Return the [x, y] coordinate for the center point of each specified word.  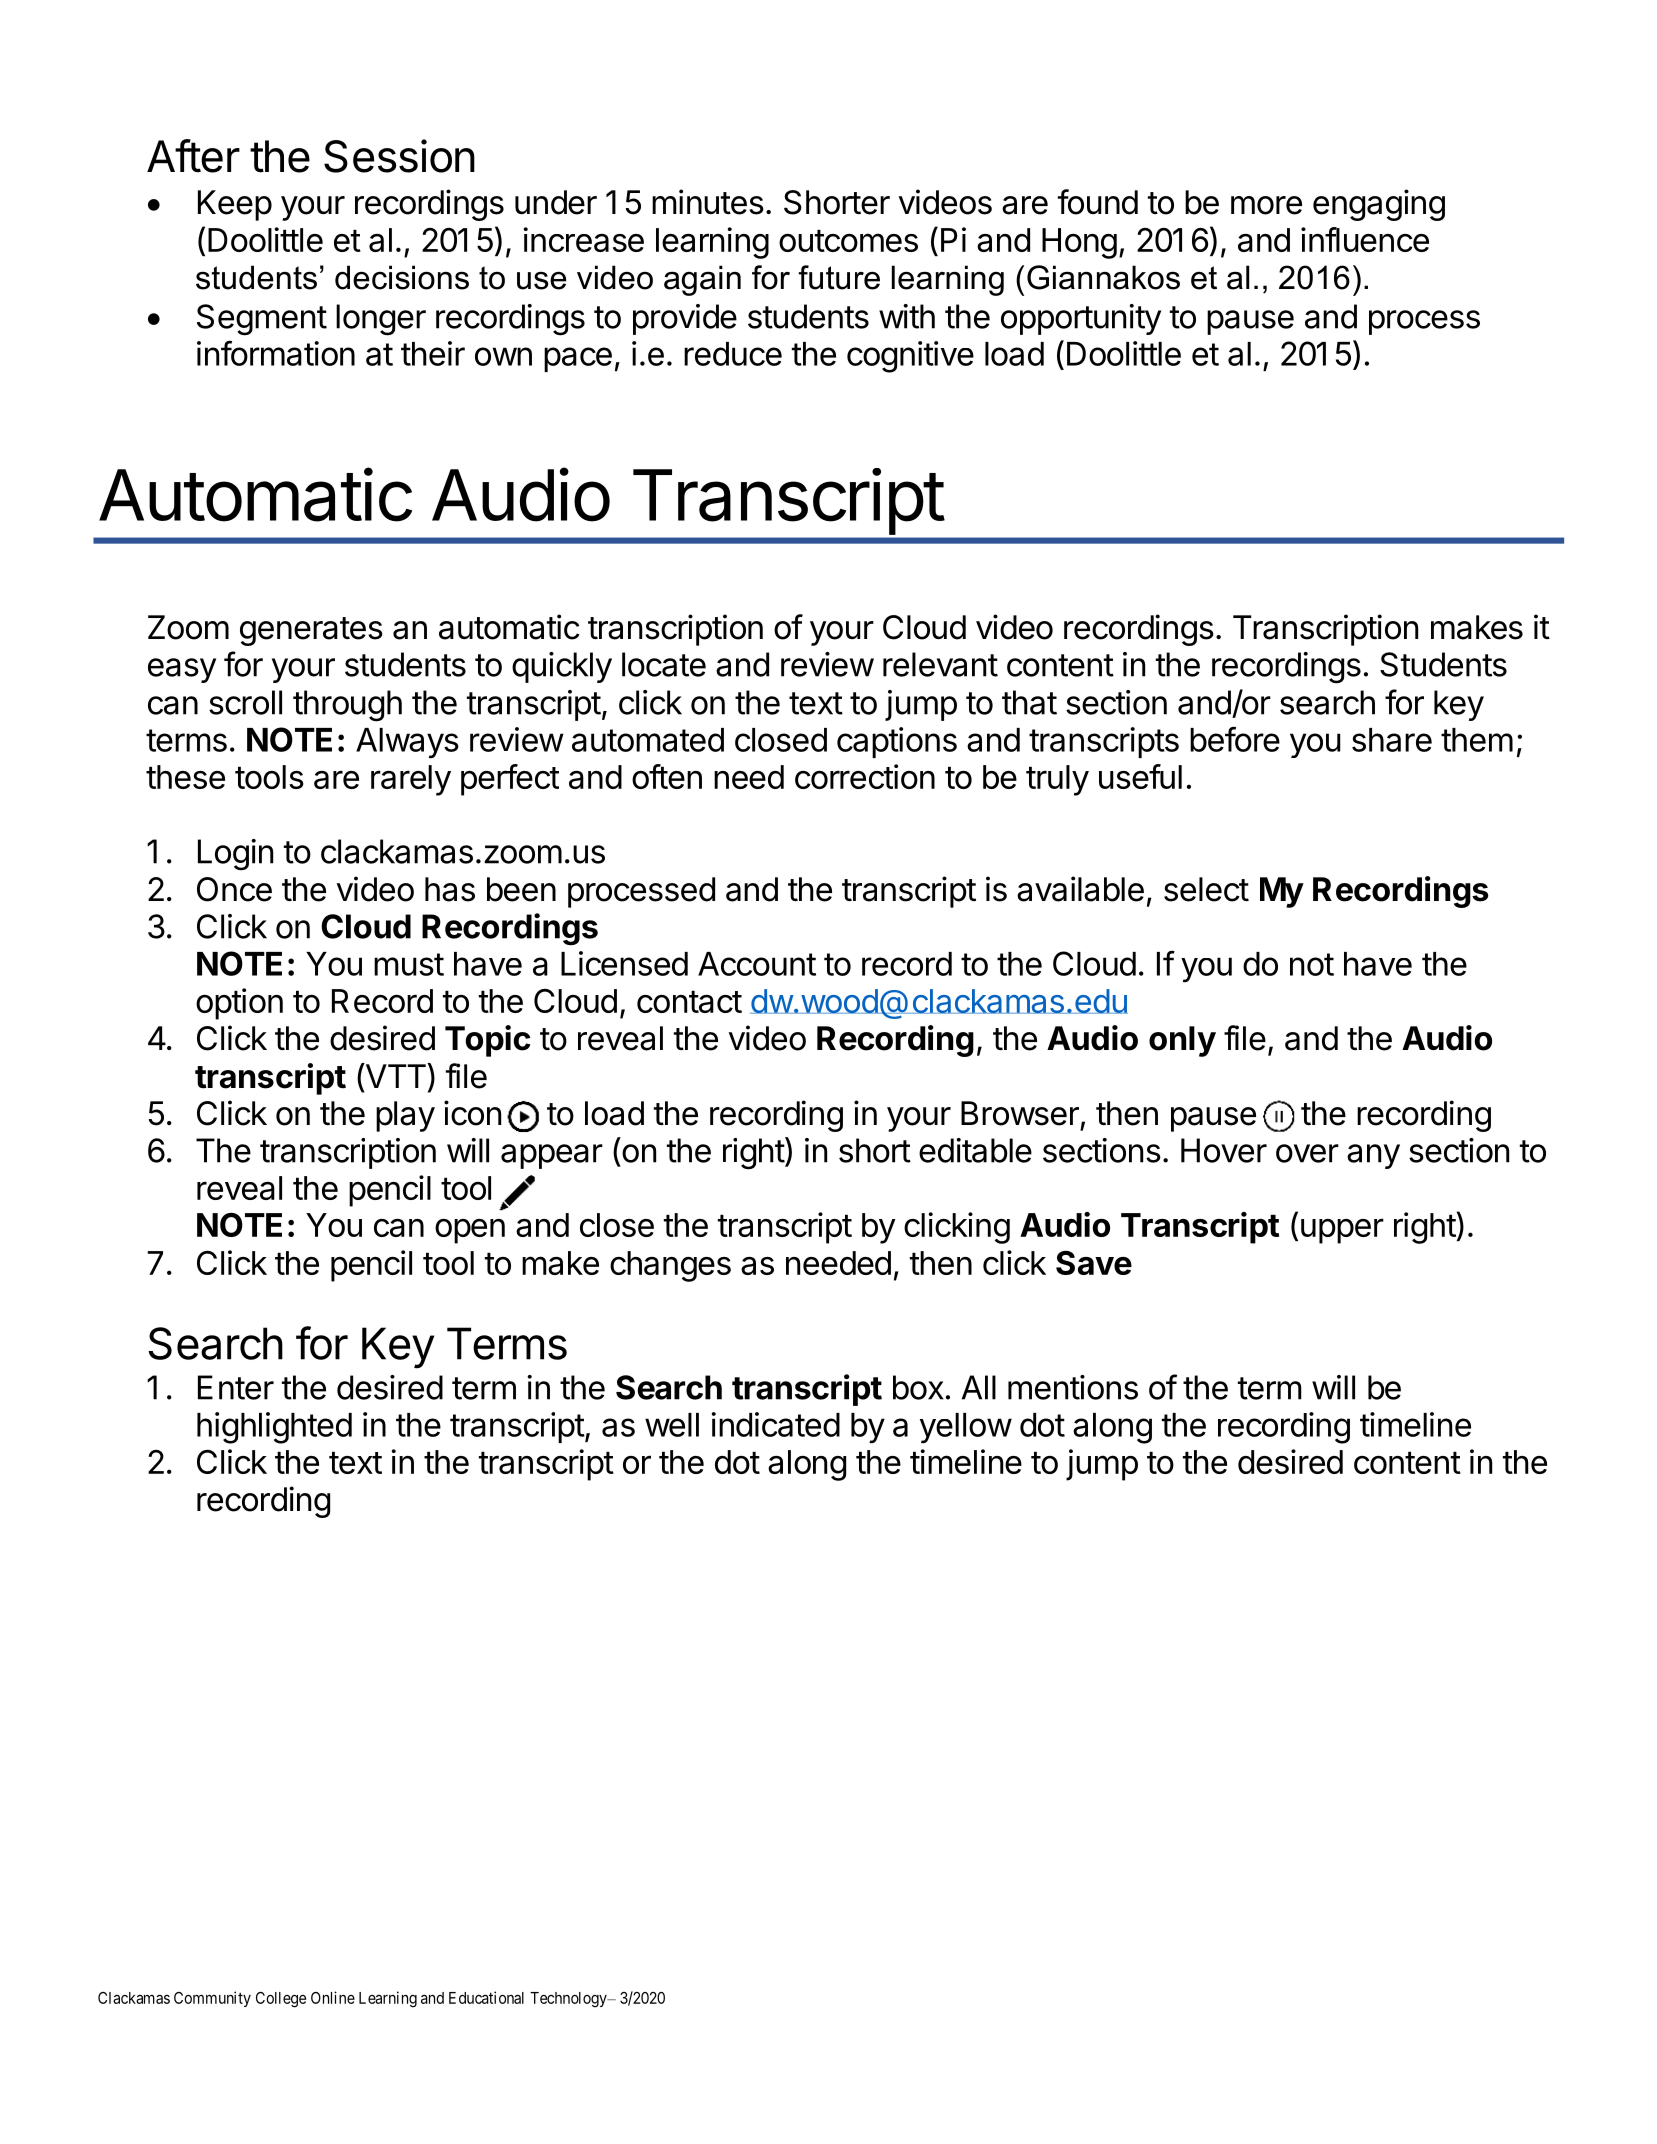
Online [333, 1997]
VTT [395, 1076]
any [1373, 1156]
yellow [966, 1428]
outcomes [848, 240]
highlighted [274, 1428]
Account [757, 964]
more [1266, 205]
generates [311, 631]
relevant [940, 664]
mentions [1073, 1387]
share [1392, 740]
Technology [569, 1999]
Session [399, 156]
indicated [776, 1424]
